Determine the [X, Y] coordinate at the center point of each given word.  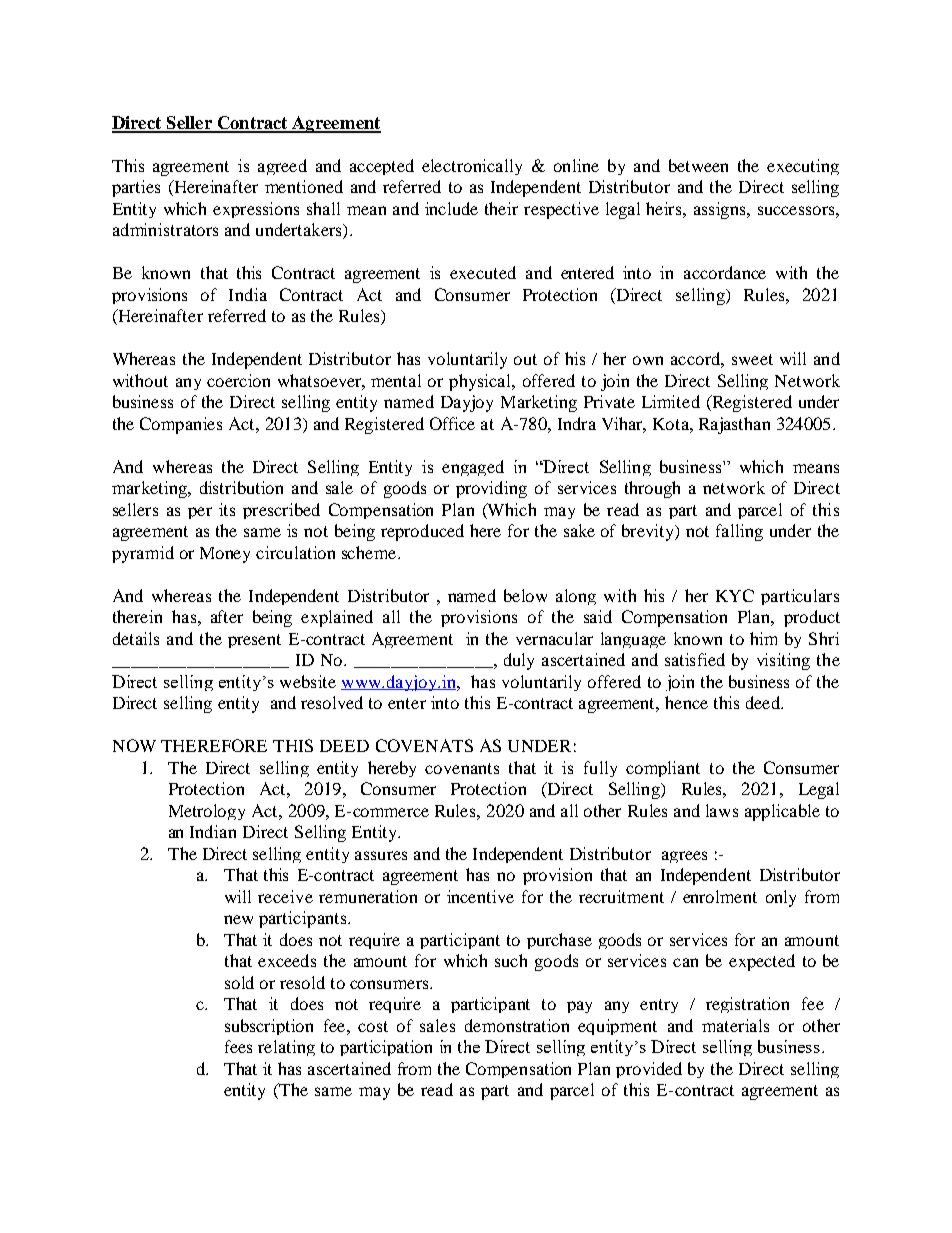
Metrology [207, 812]
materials [735, 1025]
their [501, 208]
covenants [462, 768]
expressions [256, 210]
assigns [721, 210]
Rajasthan [734, 425]
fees [238, 1046]
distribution [241, 487]
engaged [473, 468]
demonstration [517, 1025]
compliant [663, 769]
